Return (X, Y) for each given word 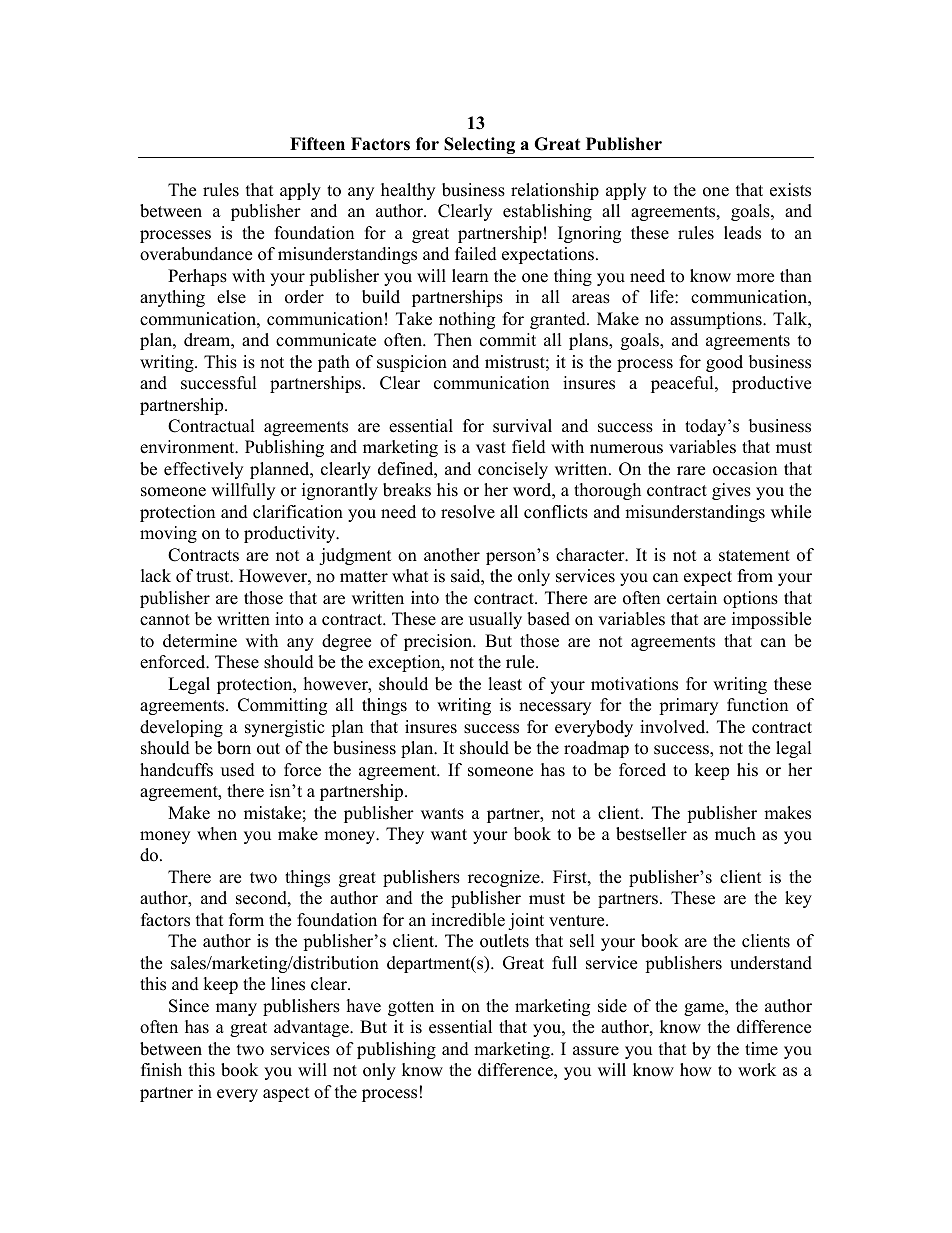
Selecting (479, 145)
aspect (286, 1094)
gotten (411, 1008)
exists (790, 190)
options (750, 599)
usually (495, 620)
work (757, 1070)
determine (200, 641)
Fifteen (317, 144)
